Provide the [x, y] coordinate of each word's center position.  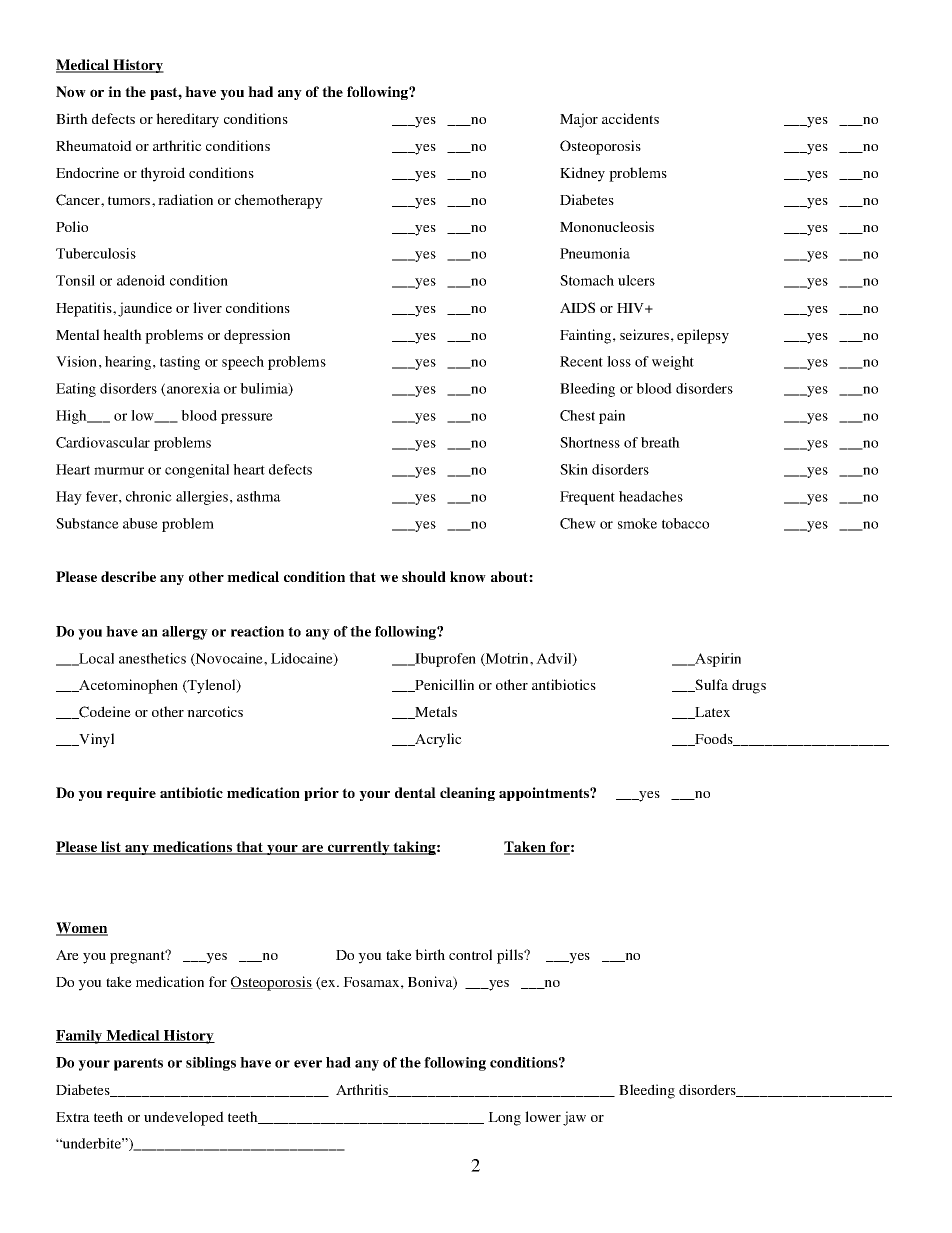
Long [504, 1119]
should [424, 576]
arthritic [177, 145]
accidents [630, 118]
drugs [749, 686]
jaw [574, 1118]
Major [579, 120]
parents [138, 1064]
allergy [185, 633]
